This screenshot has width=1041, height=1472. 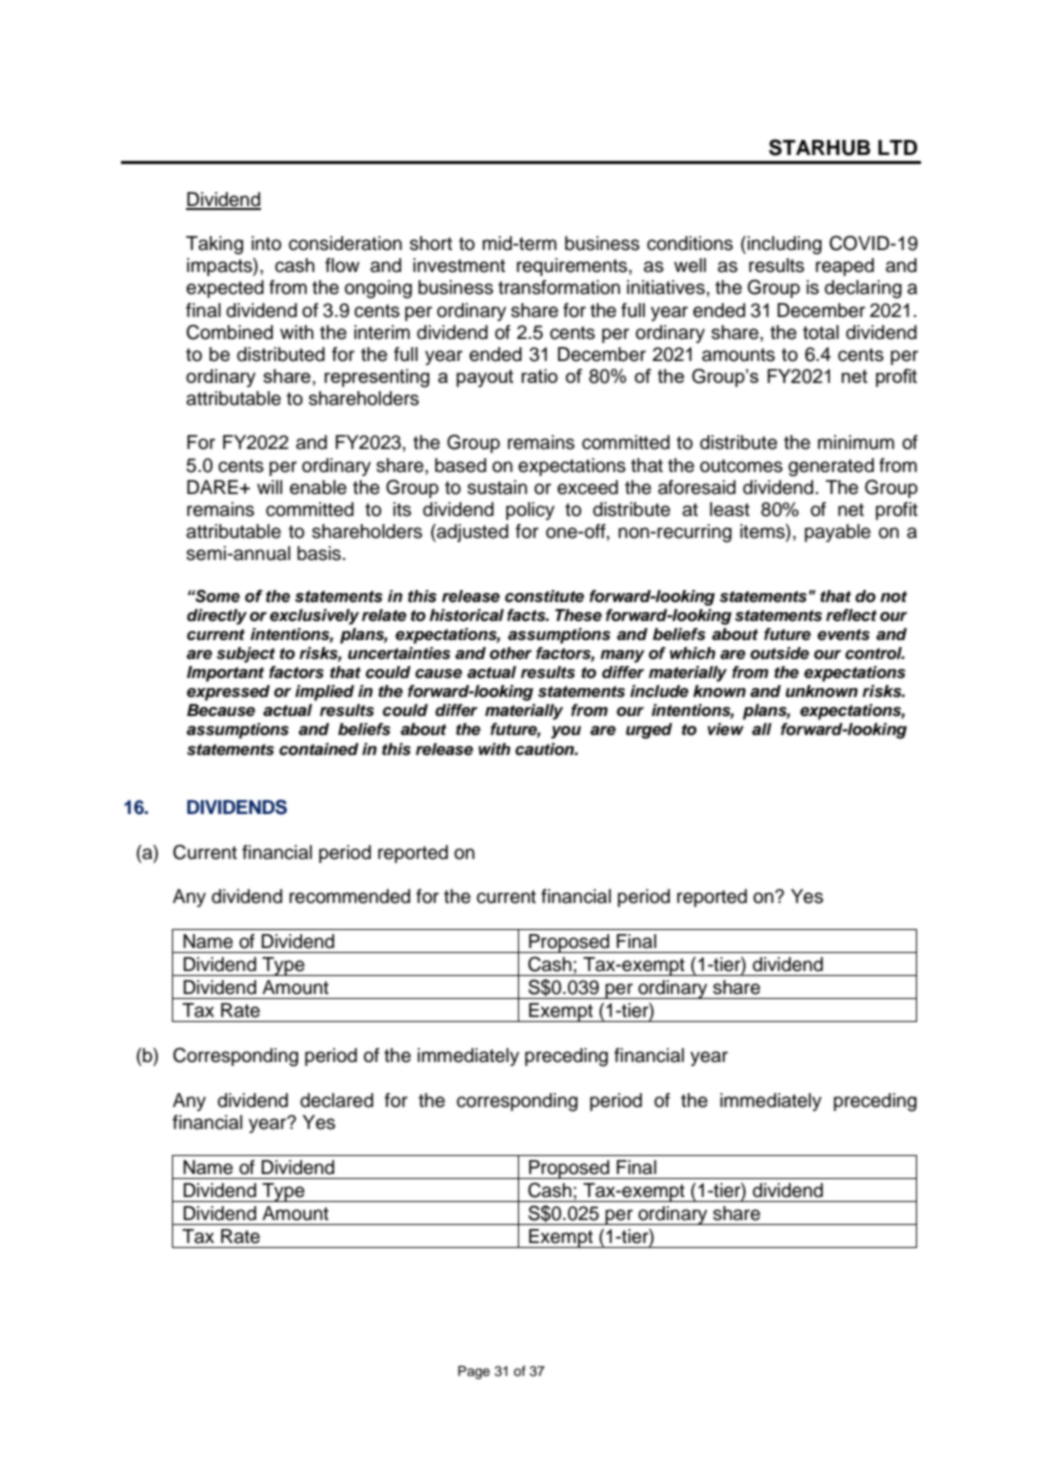 What do you see at coordinates (785, 245) in the screenshot?
I see `including` at bounding box center [785, 245].
